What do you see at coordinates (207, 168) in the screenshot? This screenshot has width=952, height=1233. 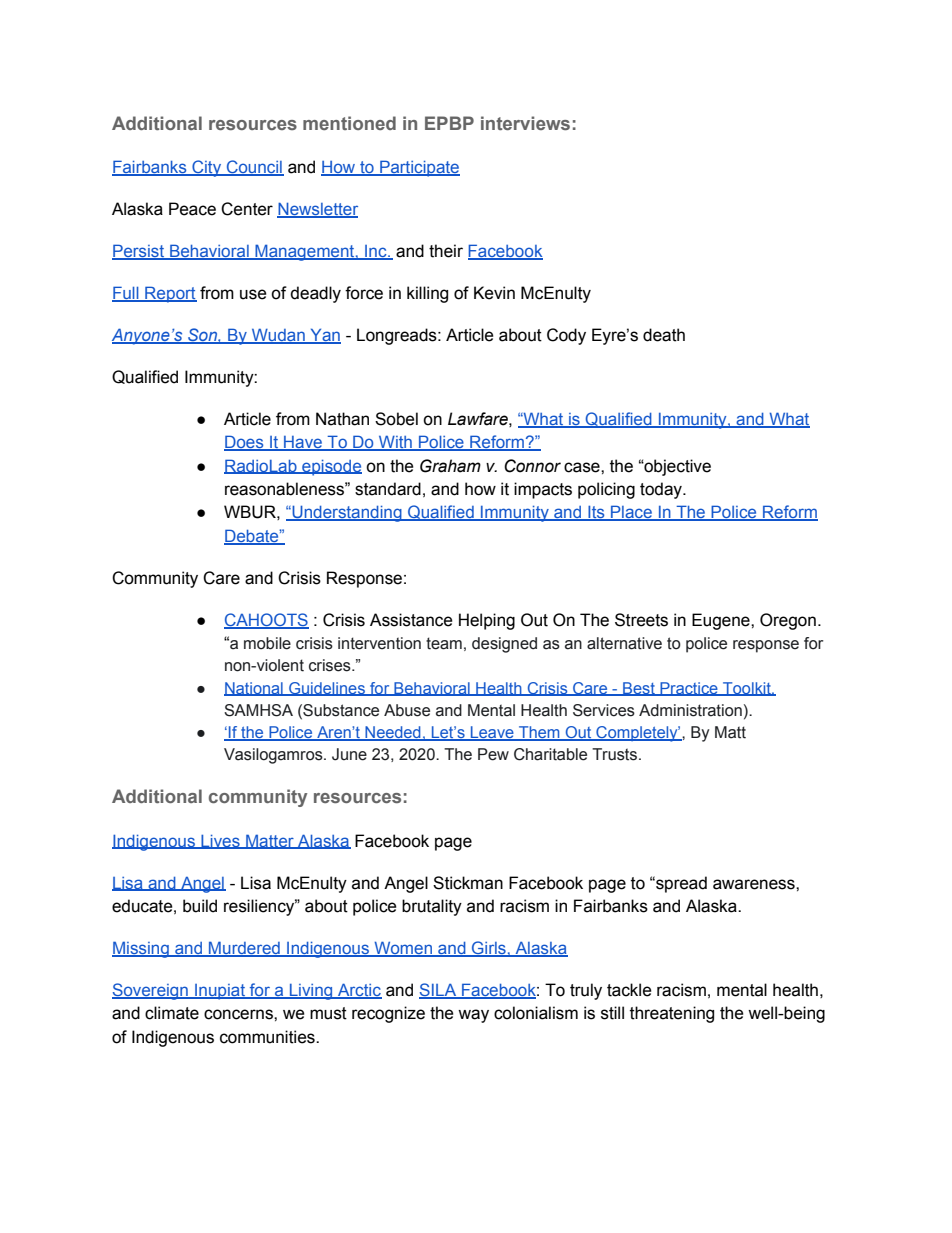 I see `City` at bounding box center [207, 168].
